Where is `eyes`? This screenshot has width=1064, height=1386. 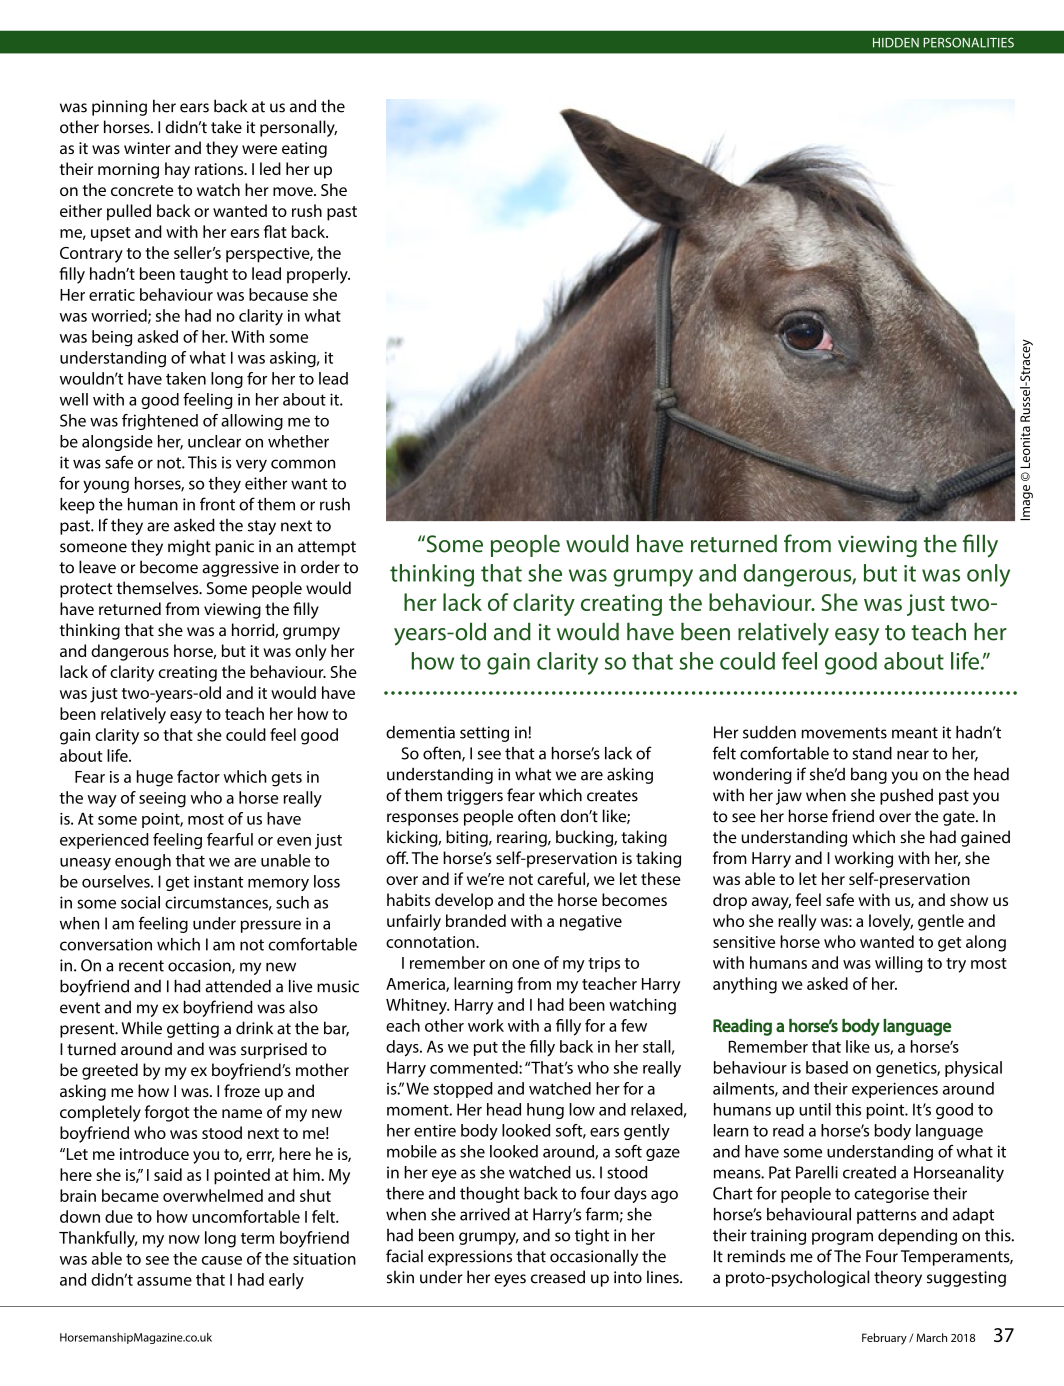
eyes is located at coordinates (510, 1280).
